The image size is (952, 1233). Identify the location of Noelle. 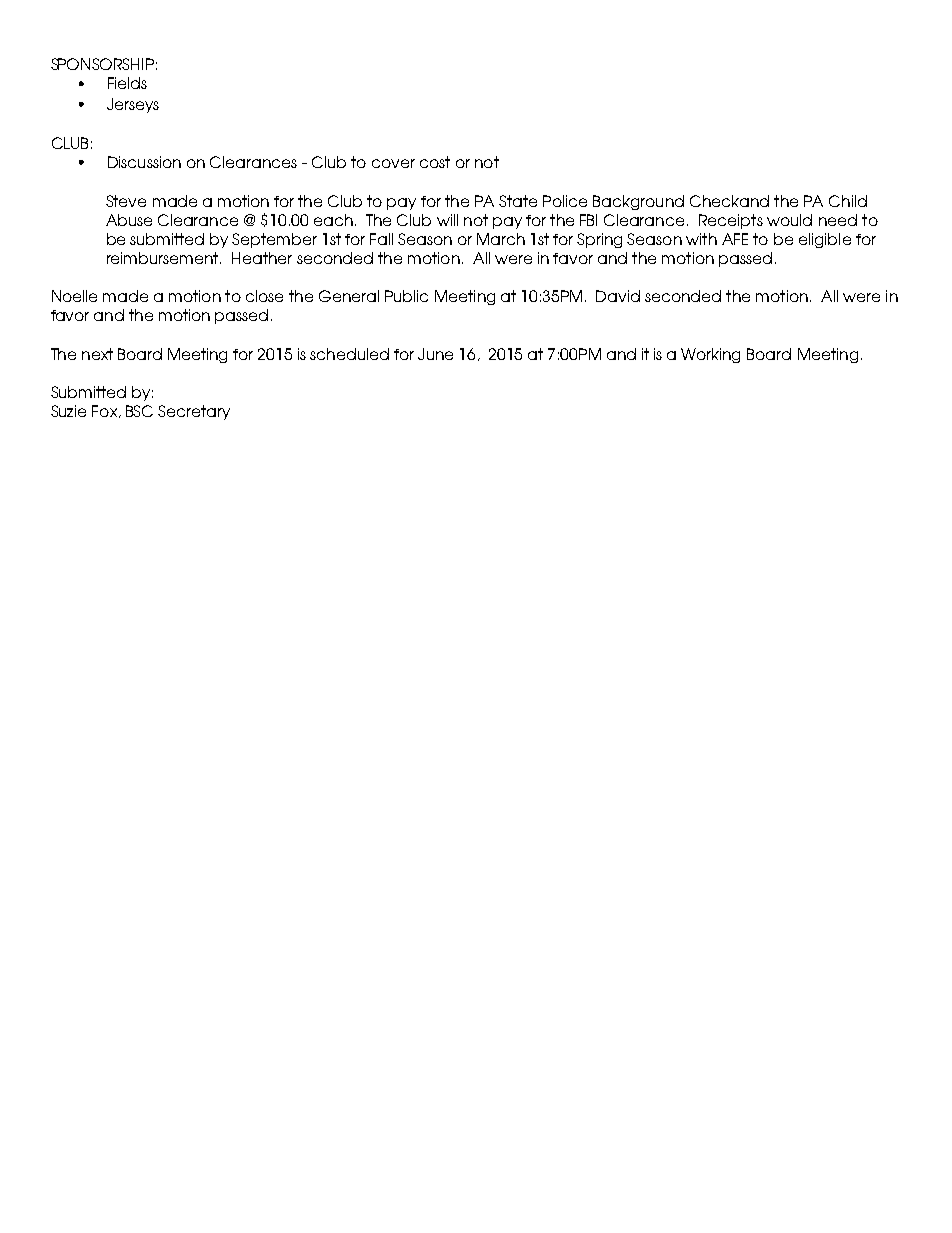
(74, 296).
